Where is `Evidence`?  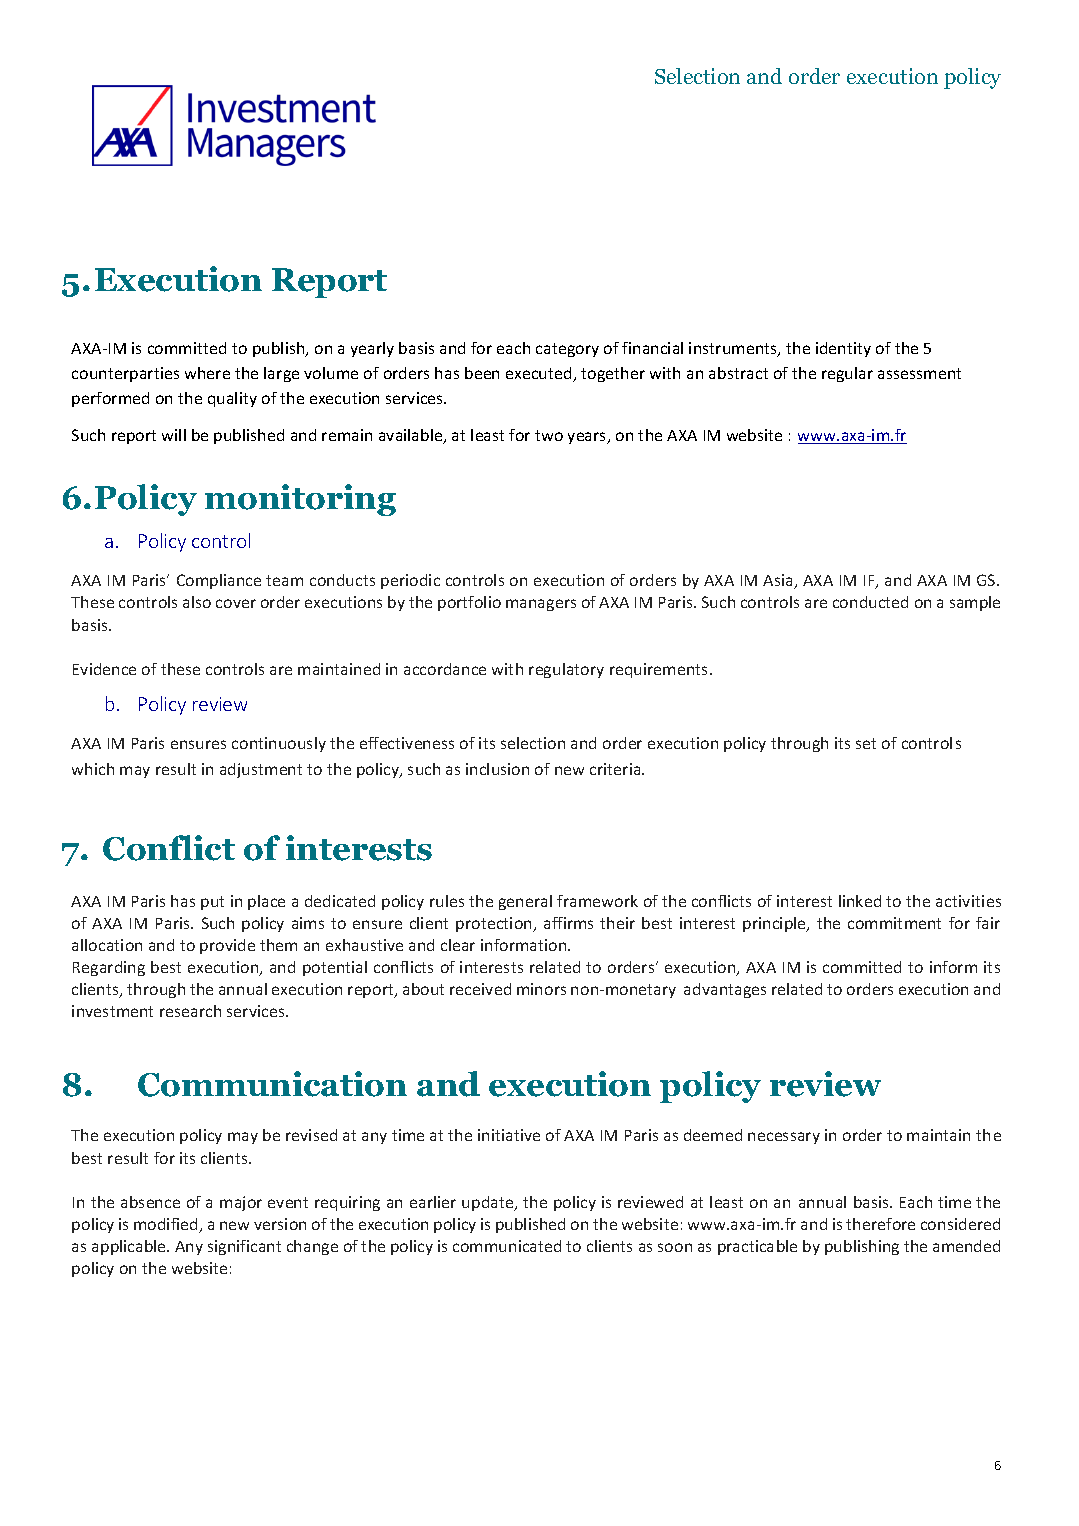 Evidence is located at coordinates (104, 669).
